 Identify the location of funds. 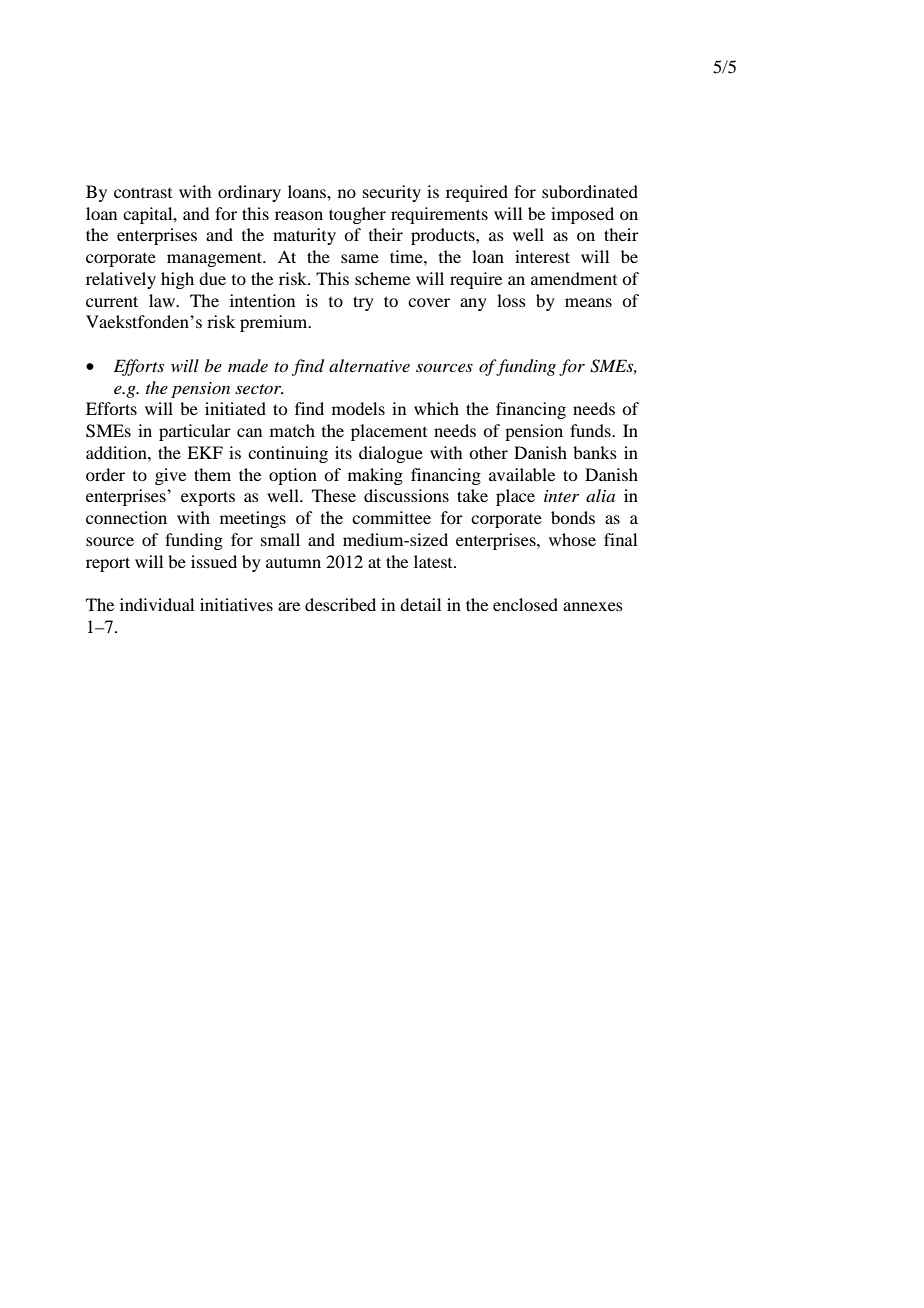
(591, 430).
